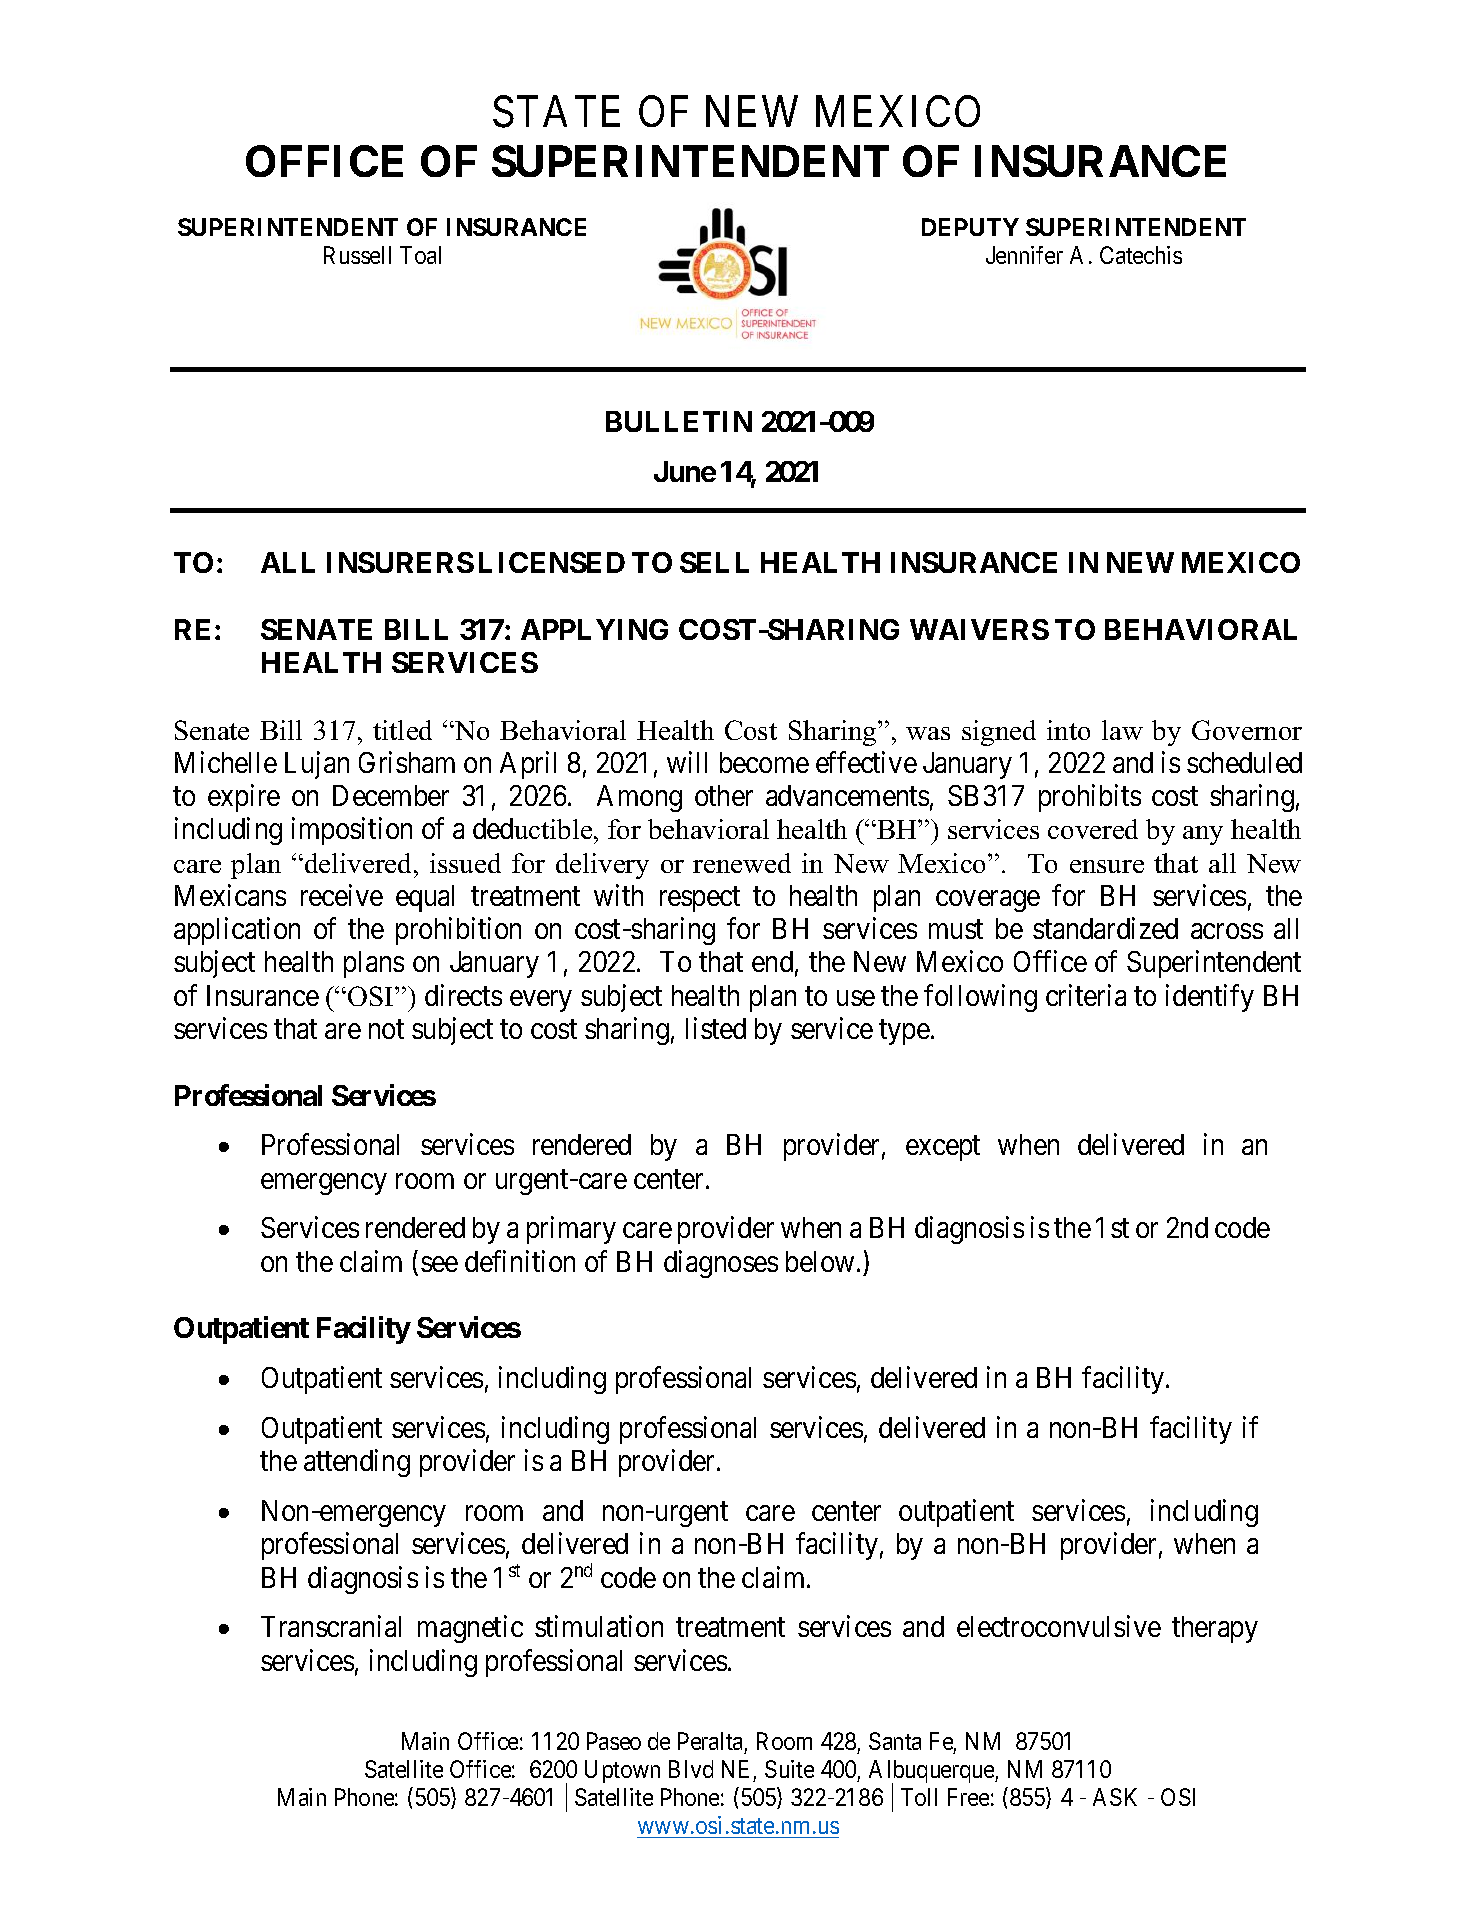 This document has width=1476, height=1910. What do you see at coordinates (1024, 255) in the document?
I see `Jennifer` at bounding box center [1024, 255].
